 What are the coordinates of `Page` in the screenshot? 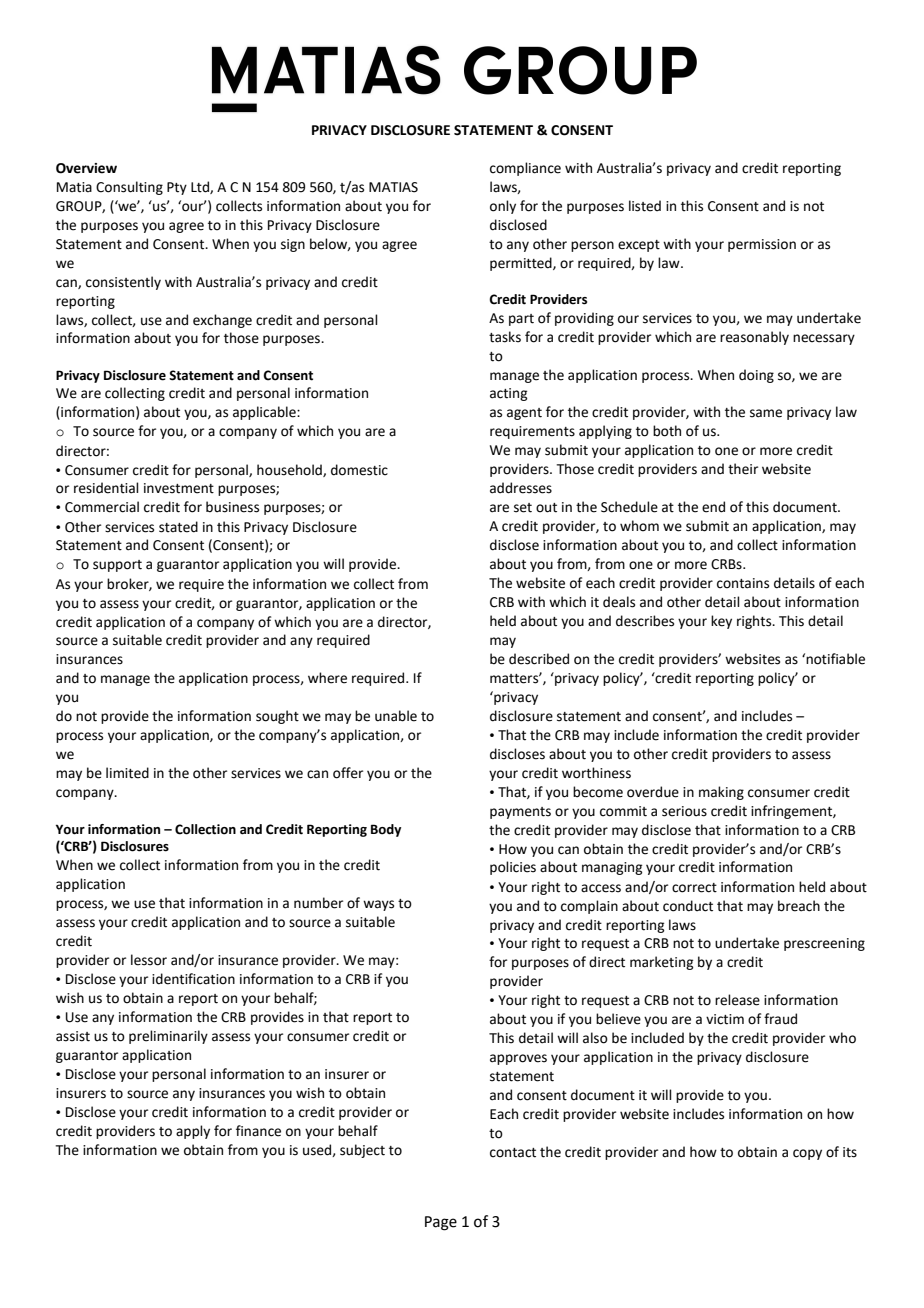 It's located at (441, 1223).
